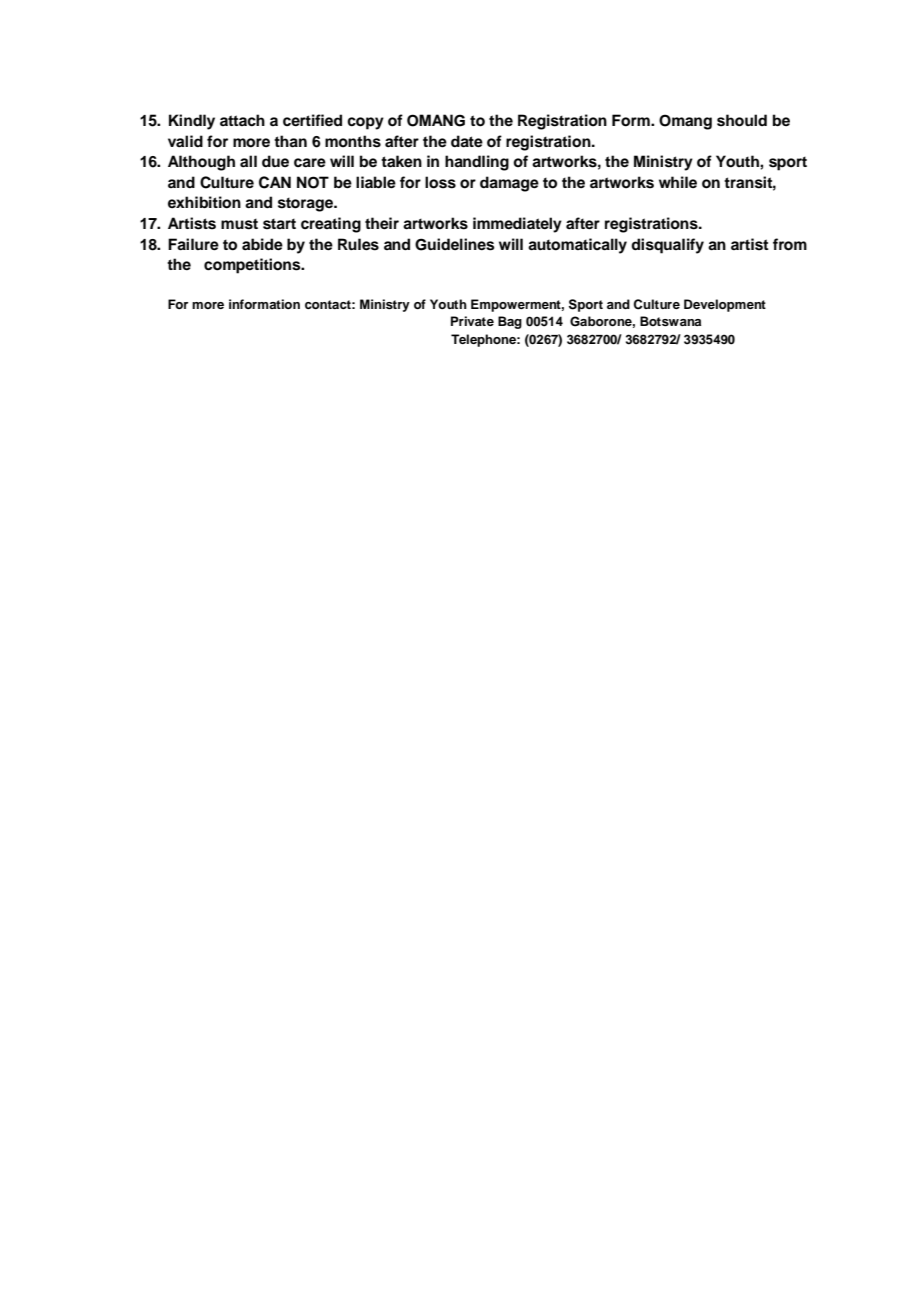 This page has height=1308, width=924. What do you see at coordinates (467, 141) in the page?
I see `date` at bounding box center [467, 141].
